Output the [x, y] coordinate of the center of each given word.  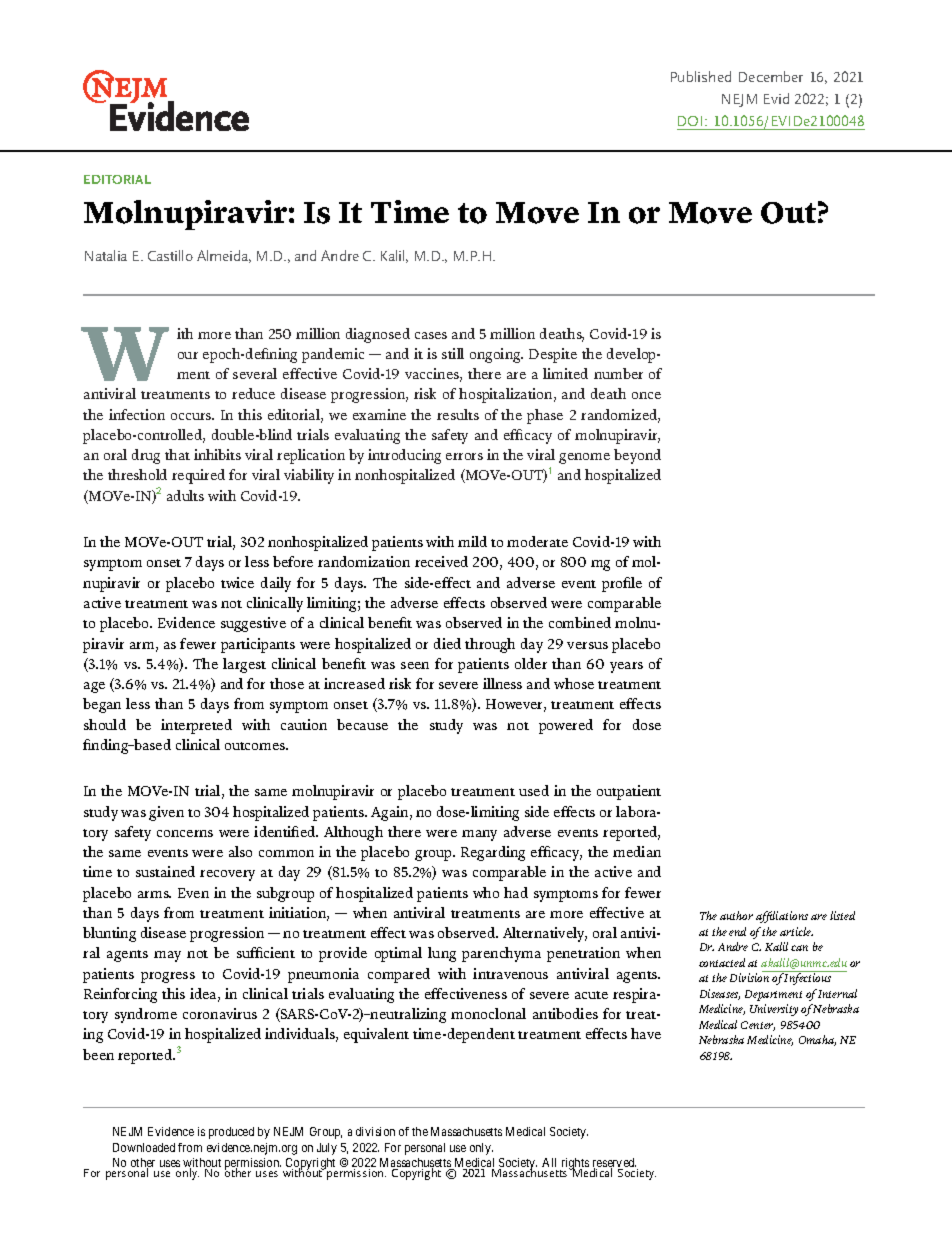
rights [575, 1165]
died [447, 643]
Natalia [106, 255]
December [771, 76]
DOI [690, 121]
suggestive [253, 624]
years [626, 667]
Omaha [817, 1040]
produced [231, 1133]
